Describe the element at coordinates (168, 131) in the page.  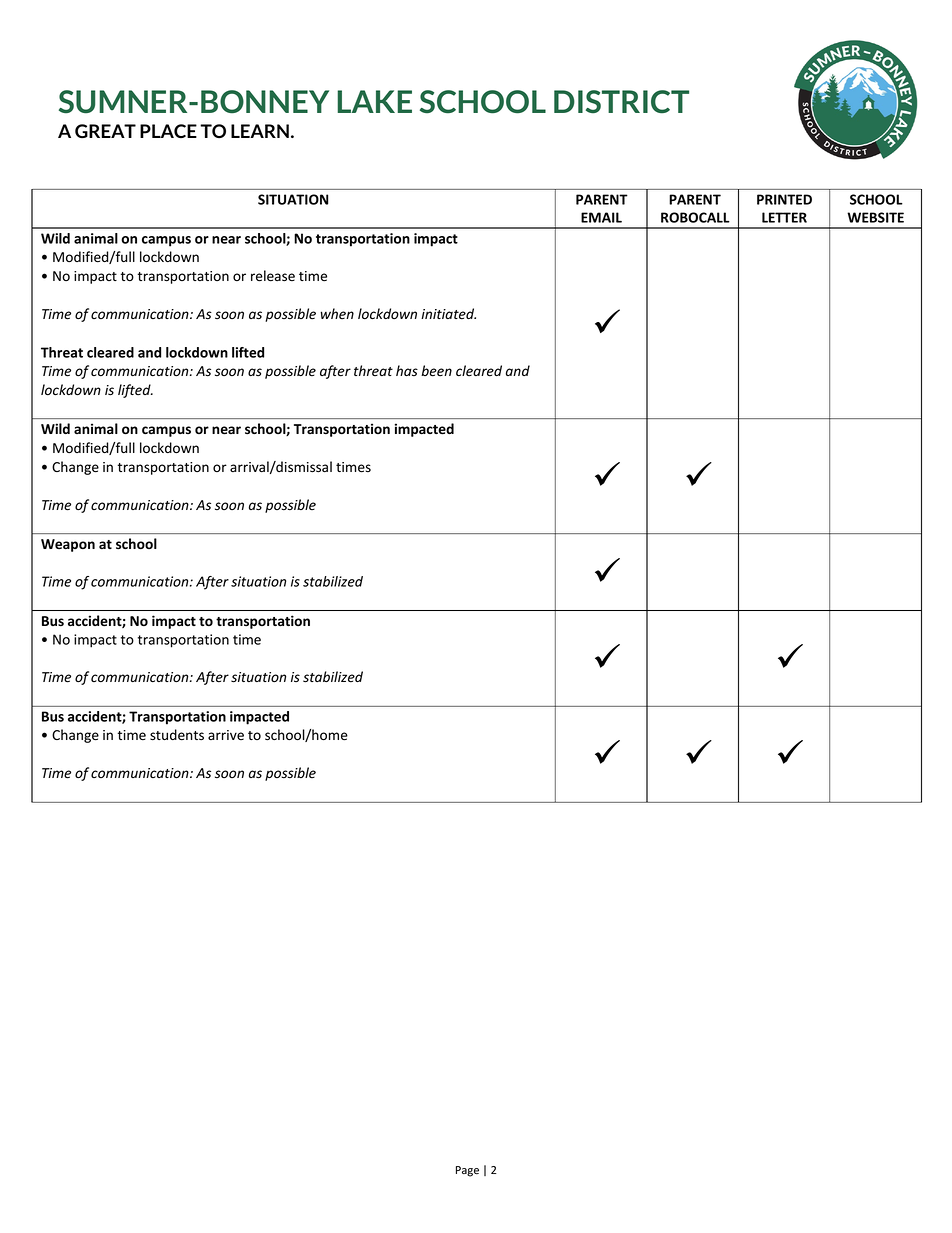
I see `PLACE` at that location.
